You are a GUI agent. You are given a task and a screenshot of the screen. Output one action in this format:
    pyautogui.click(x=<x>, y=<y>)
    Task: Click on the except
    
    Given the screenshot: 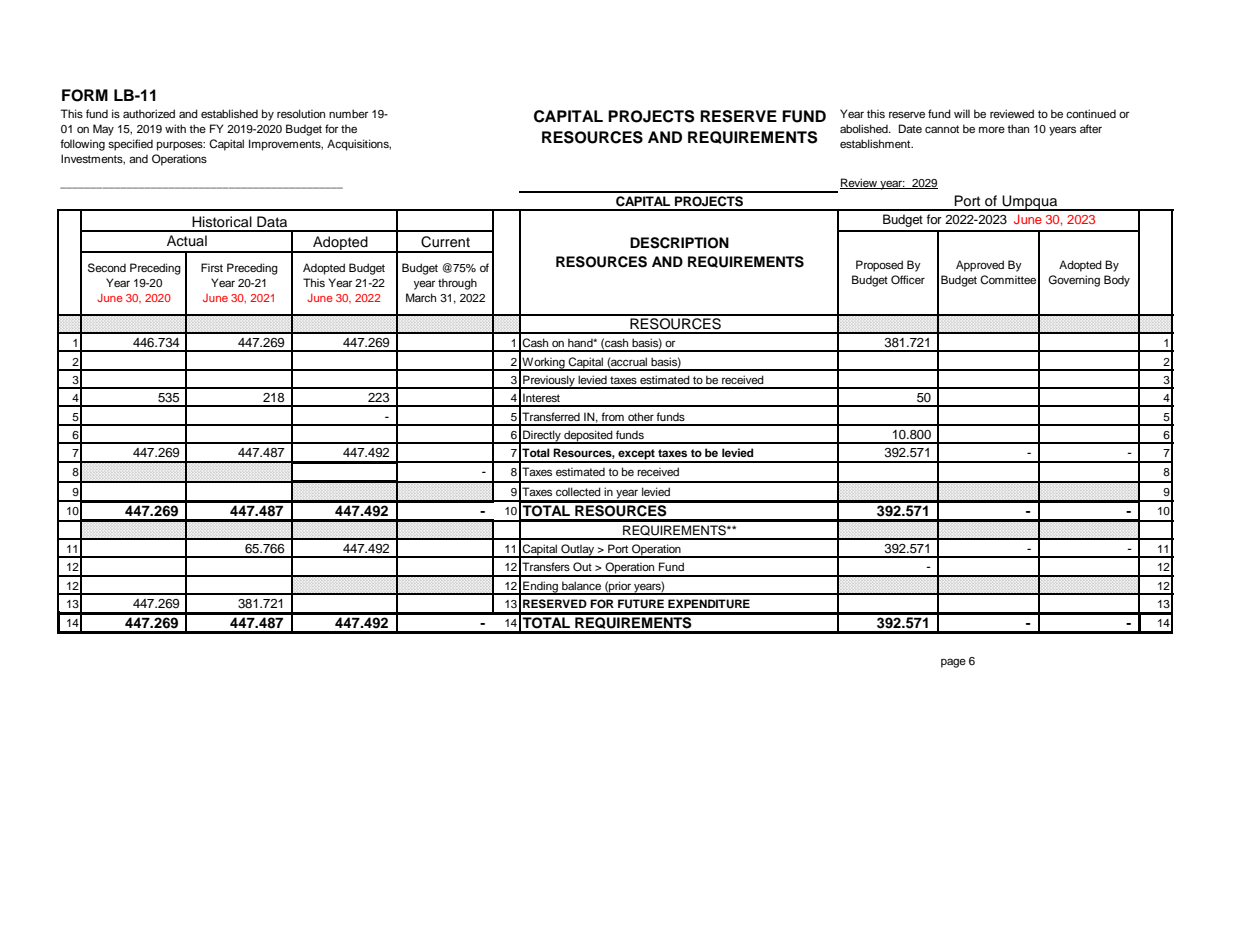 What is the action you would take?
    pyautogui.click(x=636, y=455)
